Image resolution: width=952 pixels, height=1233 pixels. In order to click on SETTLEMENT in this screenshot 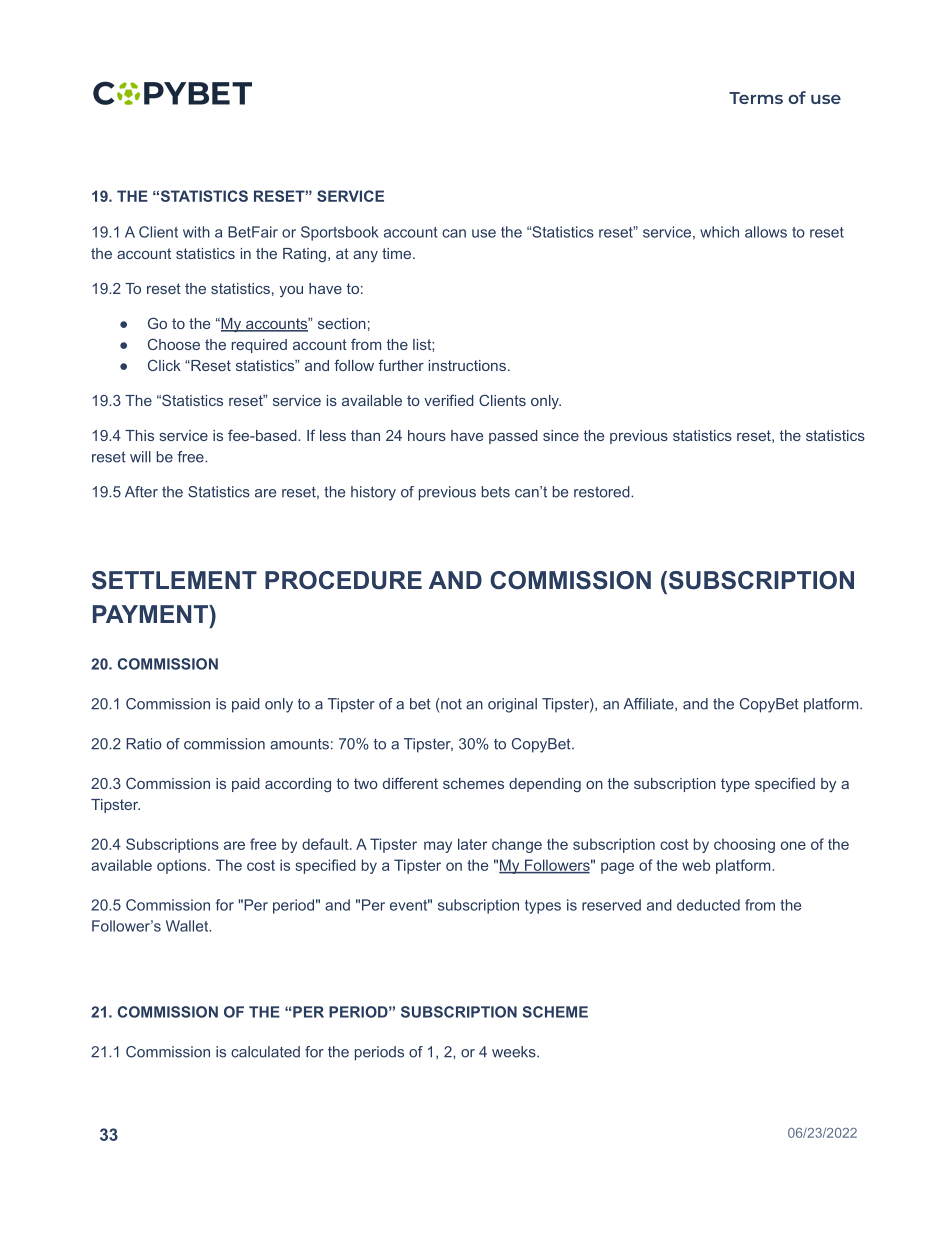, I will do `click(174, 580)`.
